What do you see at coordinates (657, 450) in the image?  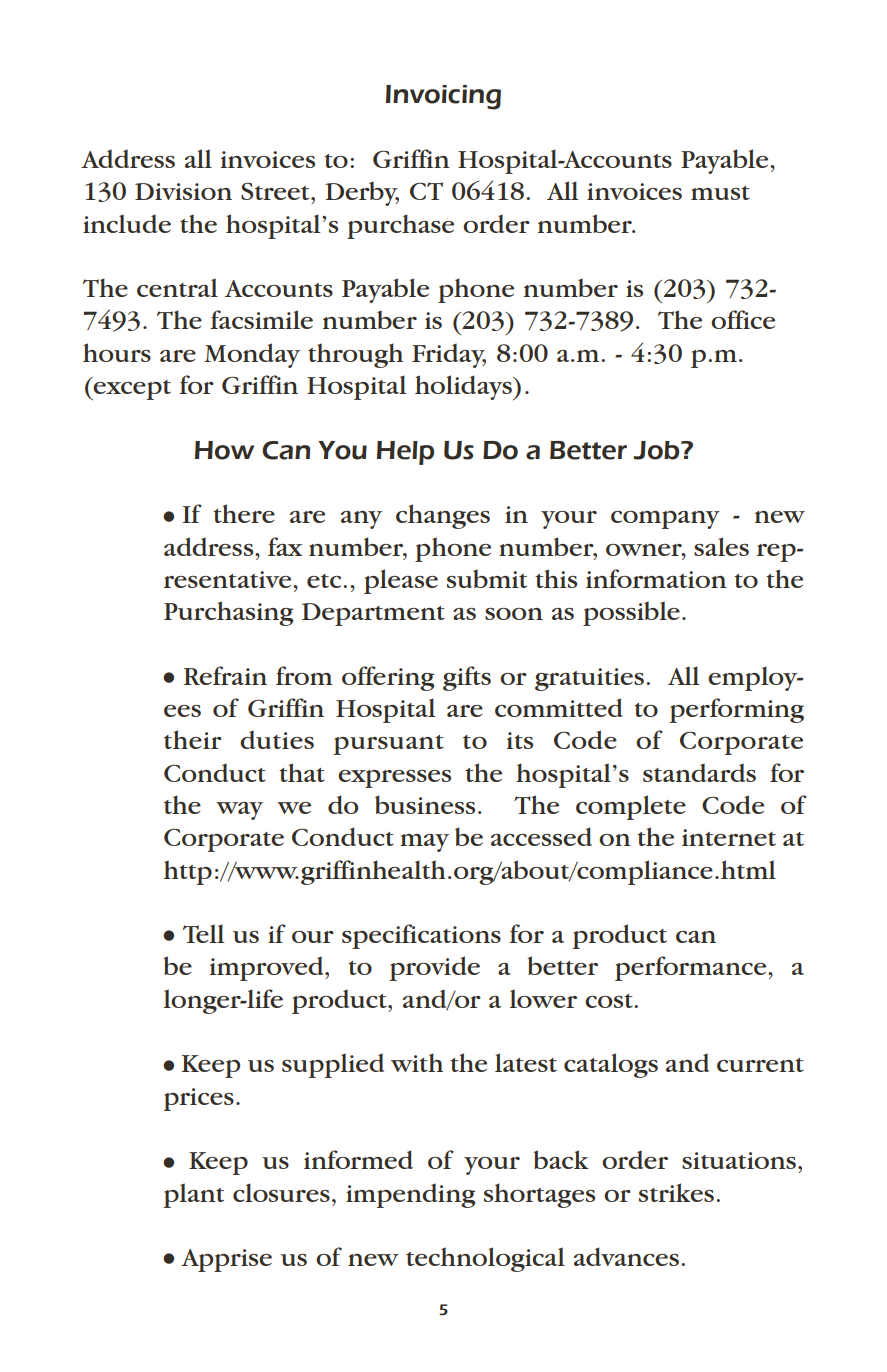 I see `Job` at bounding box center [657, 450].
